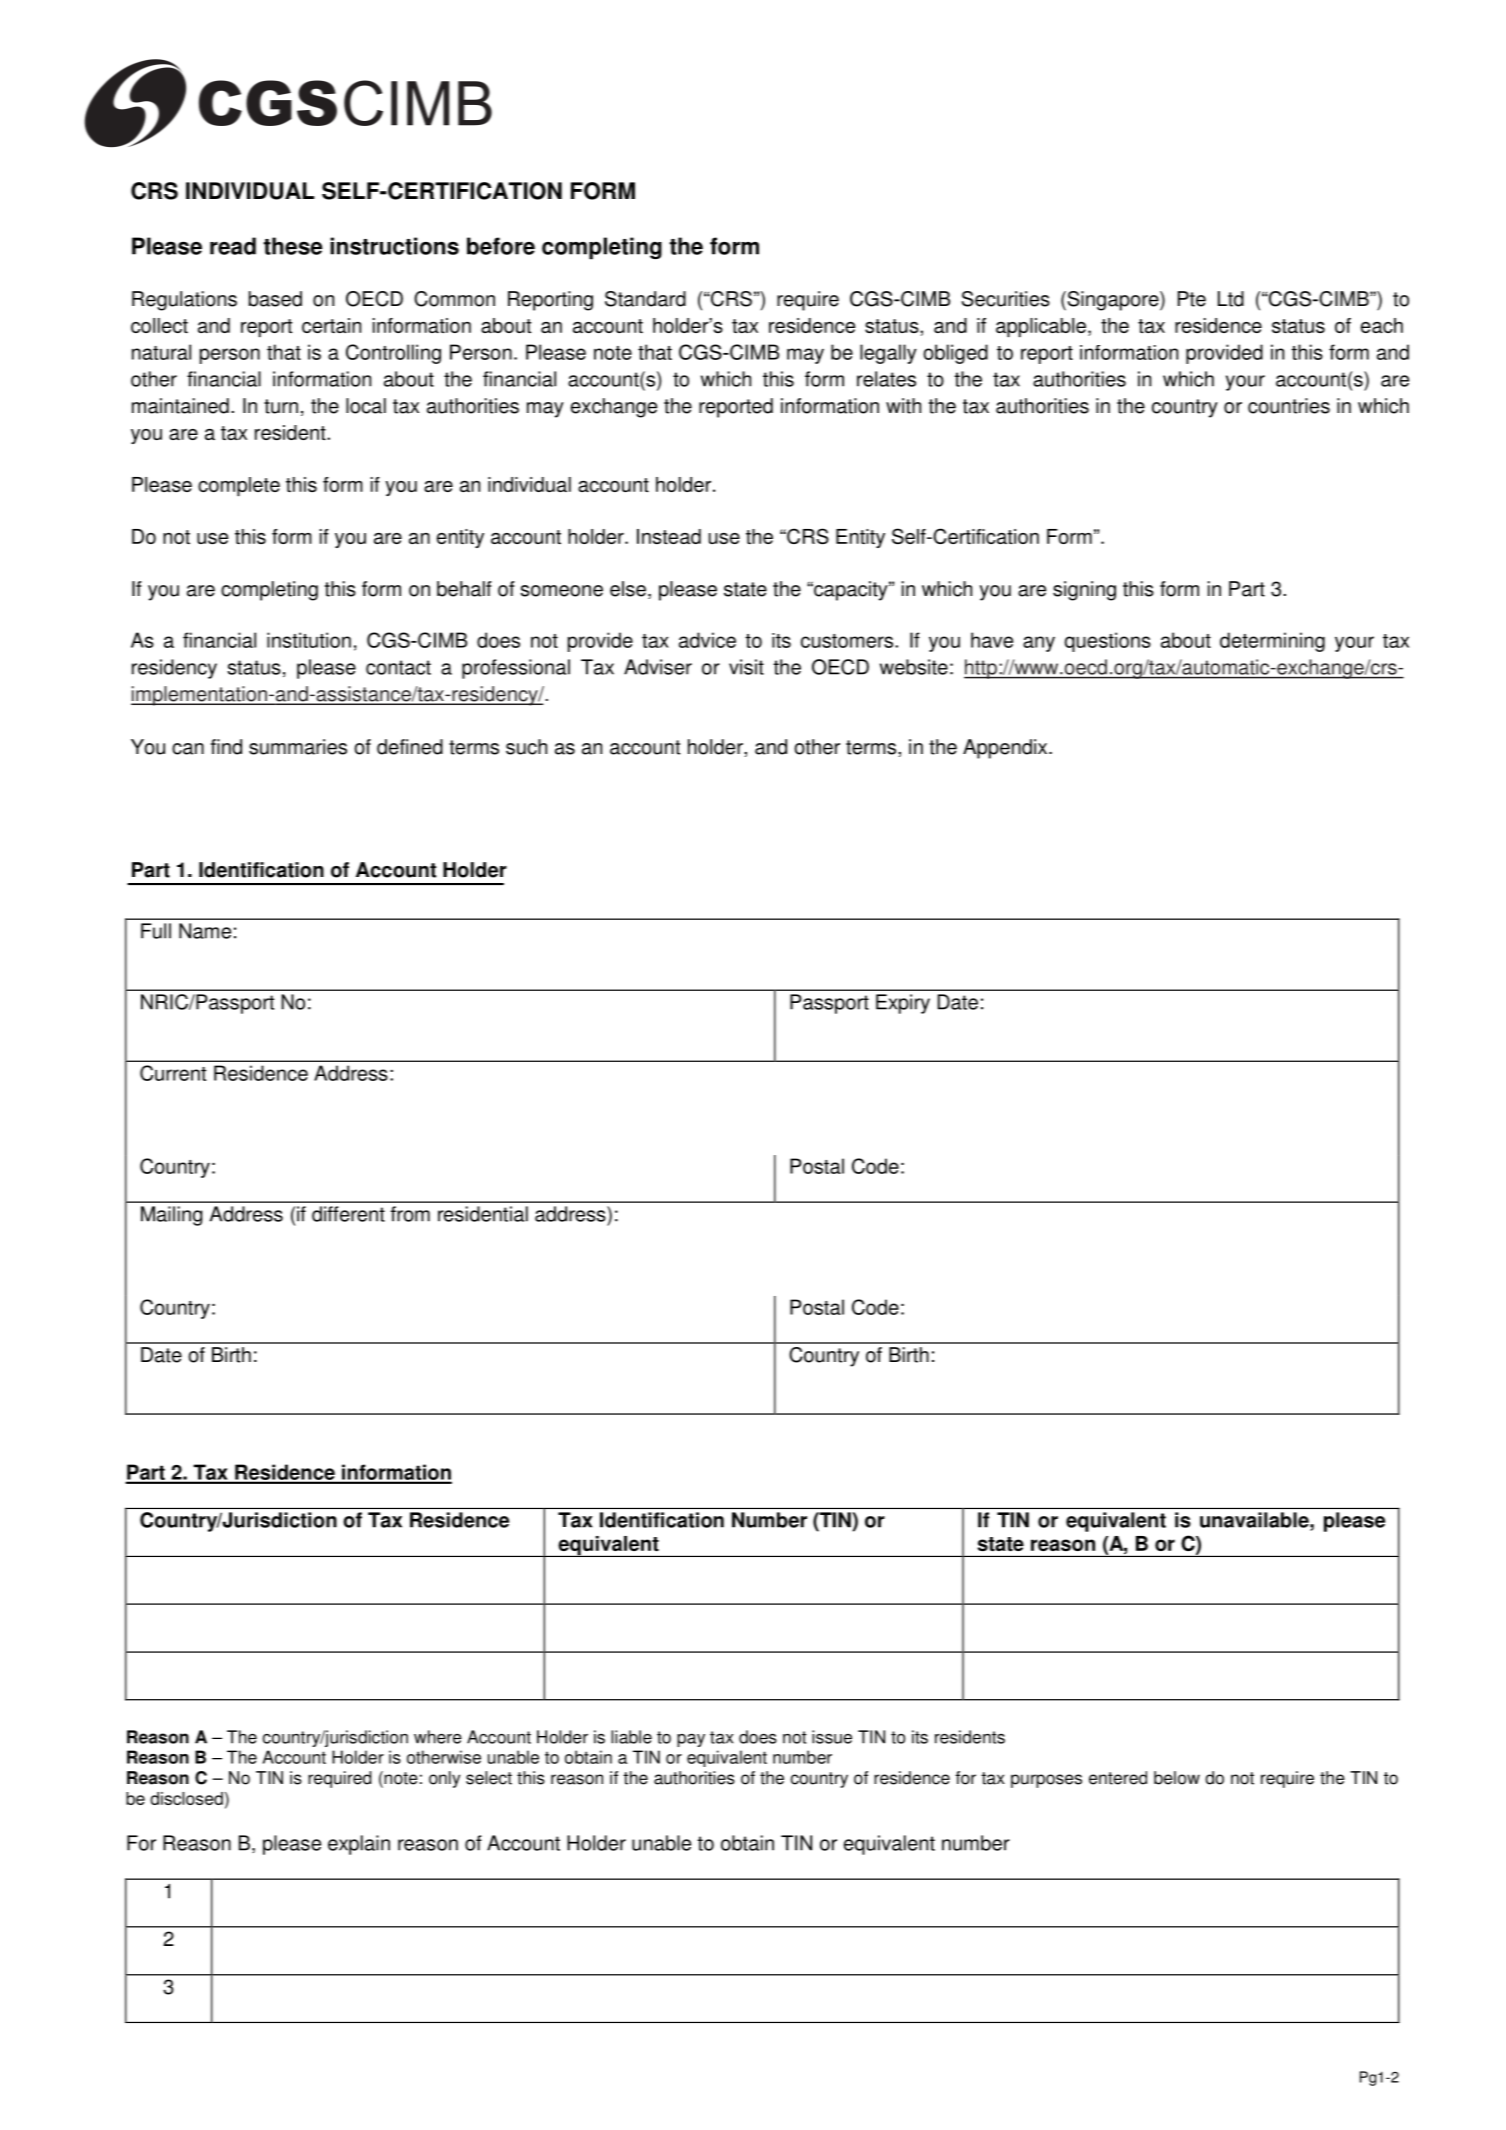 This document has width=1506, height=2130. I want to click on based, so click(275, 299).
